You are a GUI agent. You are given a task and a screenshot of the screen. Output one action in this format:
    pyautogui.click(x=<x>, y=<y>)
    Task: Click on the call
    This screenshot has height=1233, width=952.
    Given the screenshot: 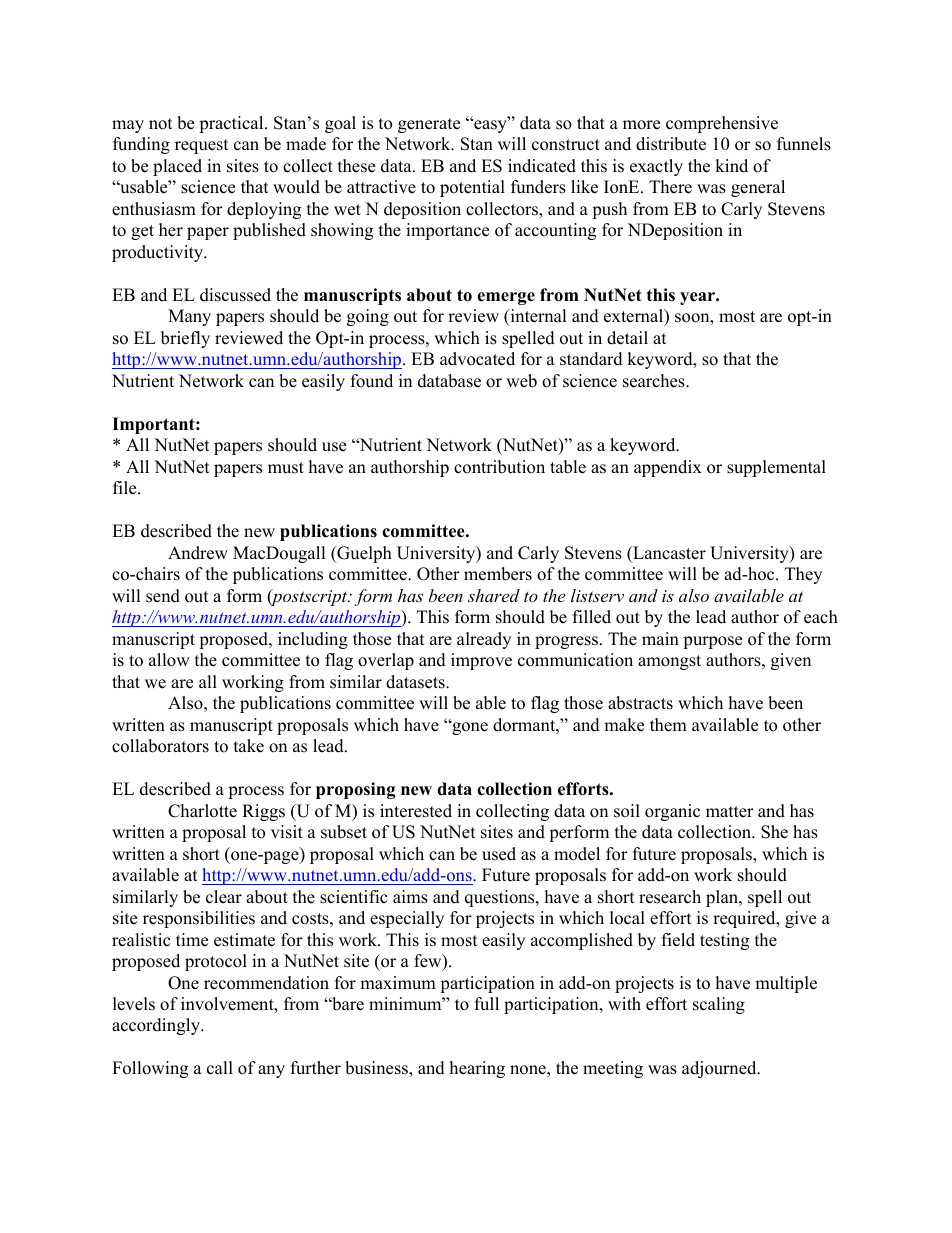 What is the action you would take?
    pyautogui.click(x=220, y=1068)
